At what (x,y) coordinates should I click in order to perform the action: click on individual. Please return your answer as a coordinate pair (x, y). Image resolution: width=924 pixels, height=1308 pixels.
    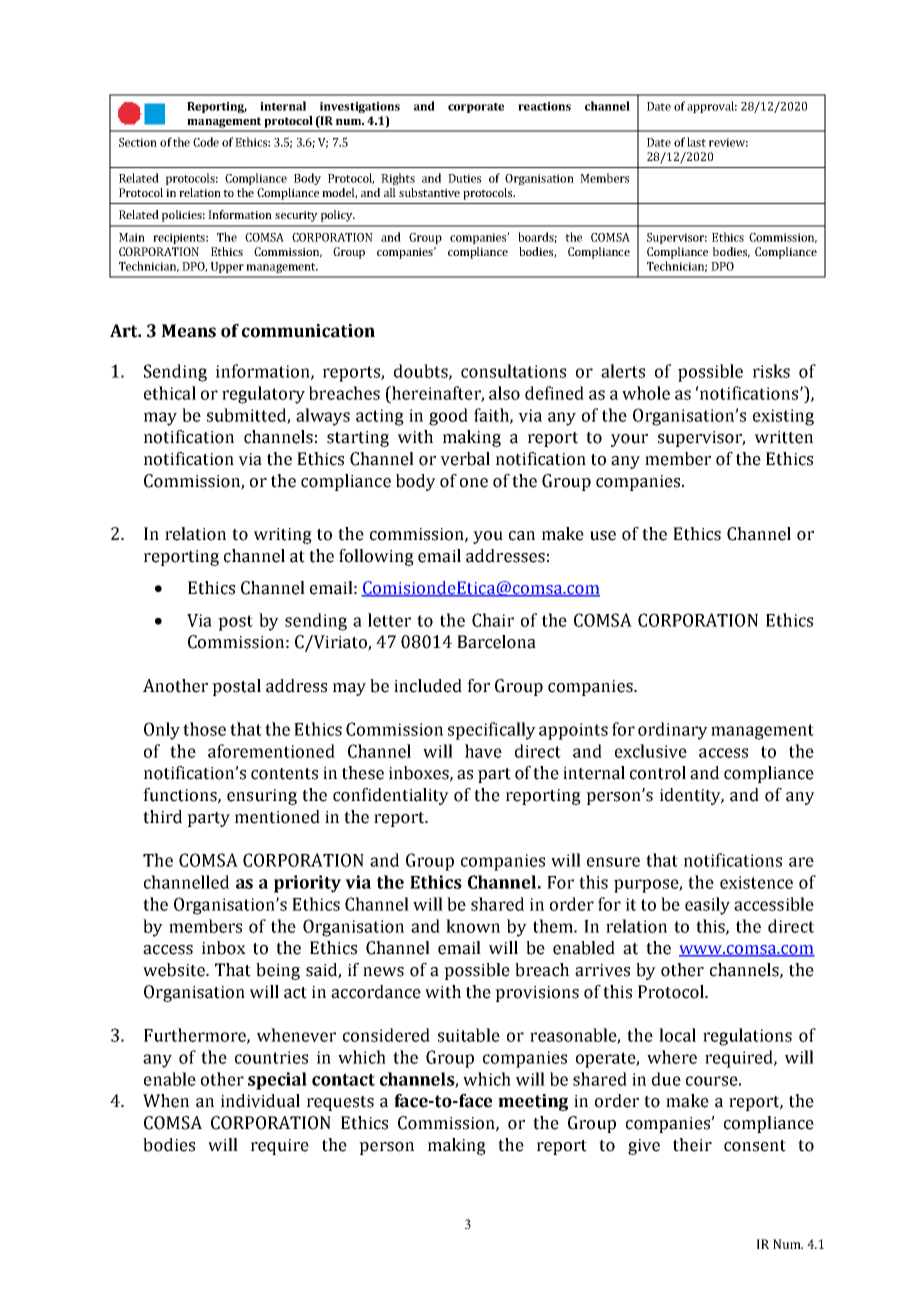
    Looking at the image, I should click on (260, 1101).
